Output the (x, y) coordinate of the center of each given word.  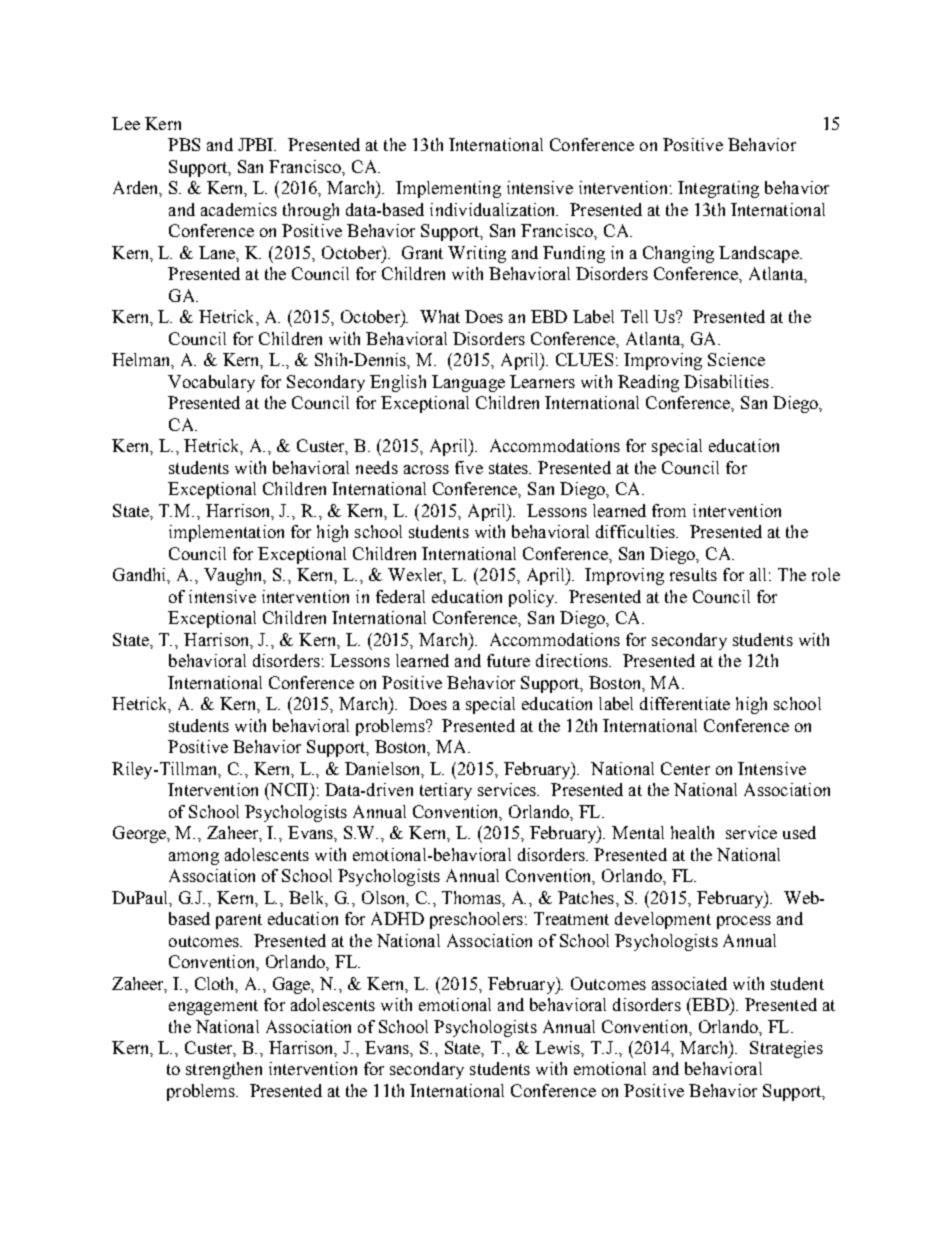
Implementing (448, 189)
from (669, 510)
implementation (226, 533)
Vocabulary (211, 383)
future (508, 660)
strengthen (224, 1070)
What (440, 316)
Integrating (718, 189)
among (194, 858)
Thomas (472, 897)
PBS (184, 144)
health (692, 832)
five (469, 467)
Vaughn (234, 576)
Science (736, 359)
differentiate (685, 703)
